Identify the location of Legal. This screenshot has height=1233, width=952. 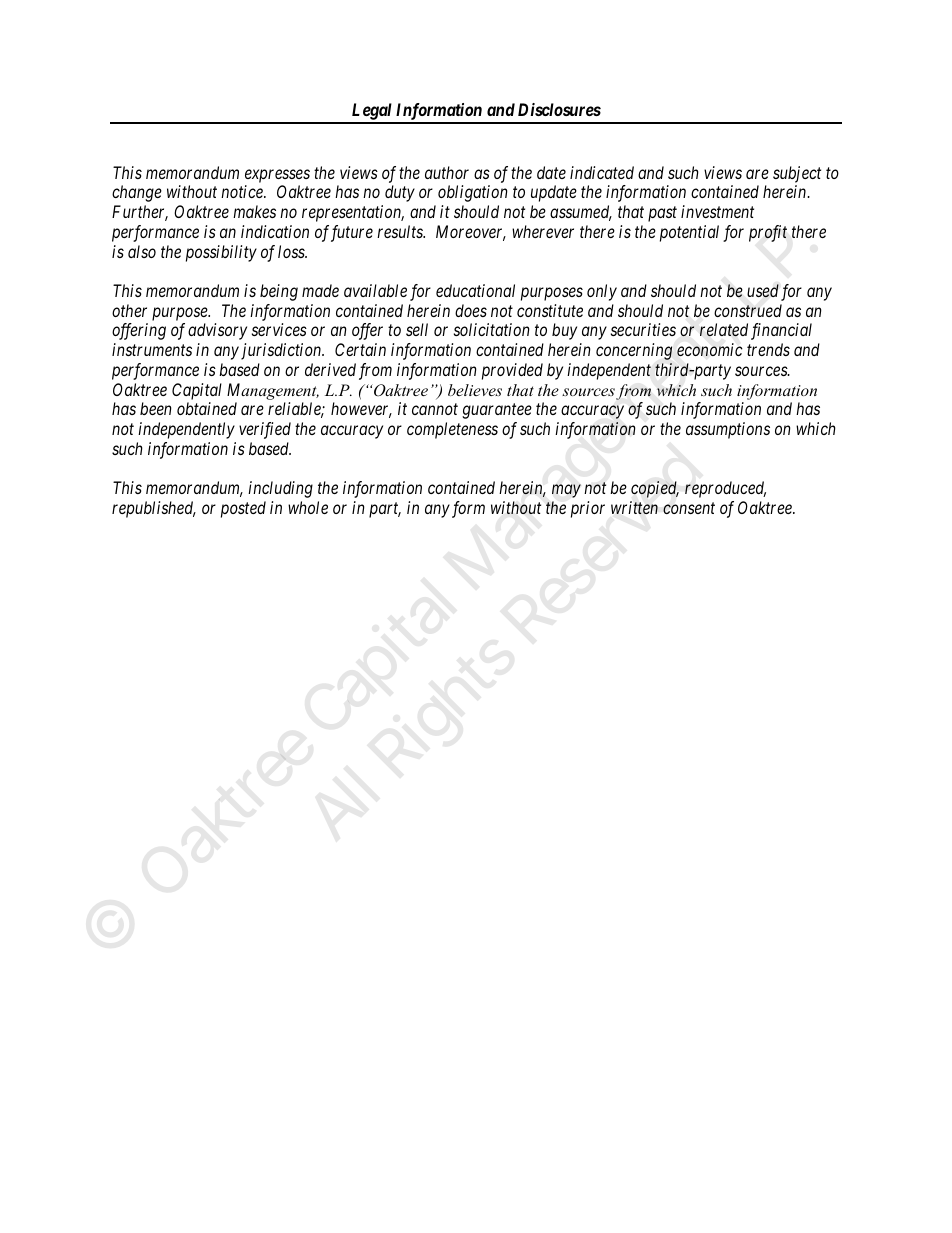
(372, 113).
